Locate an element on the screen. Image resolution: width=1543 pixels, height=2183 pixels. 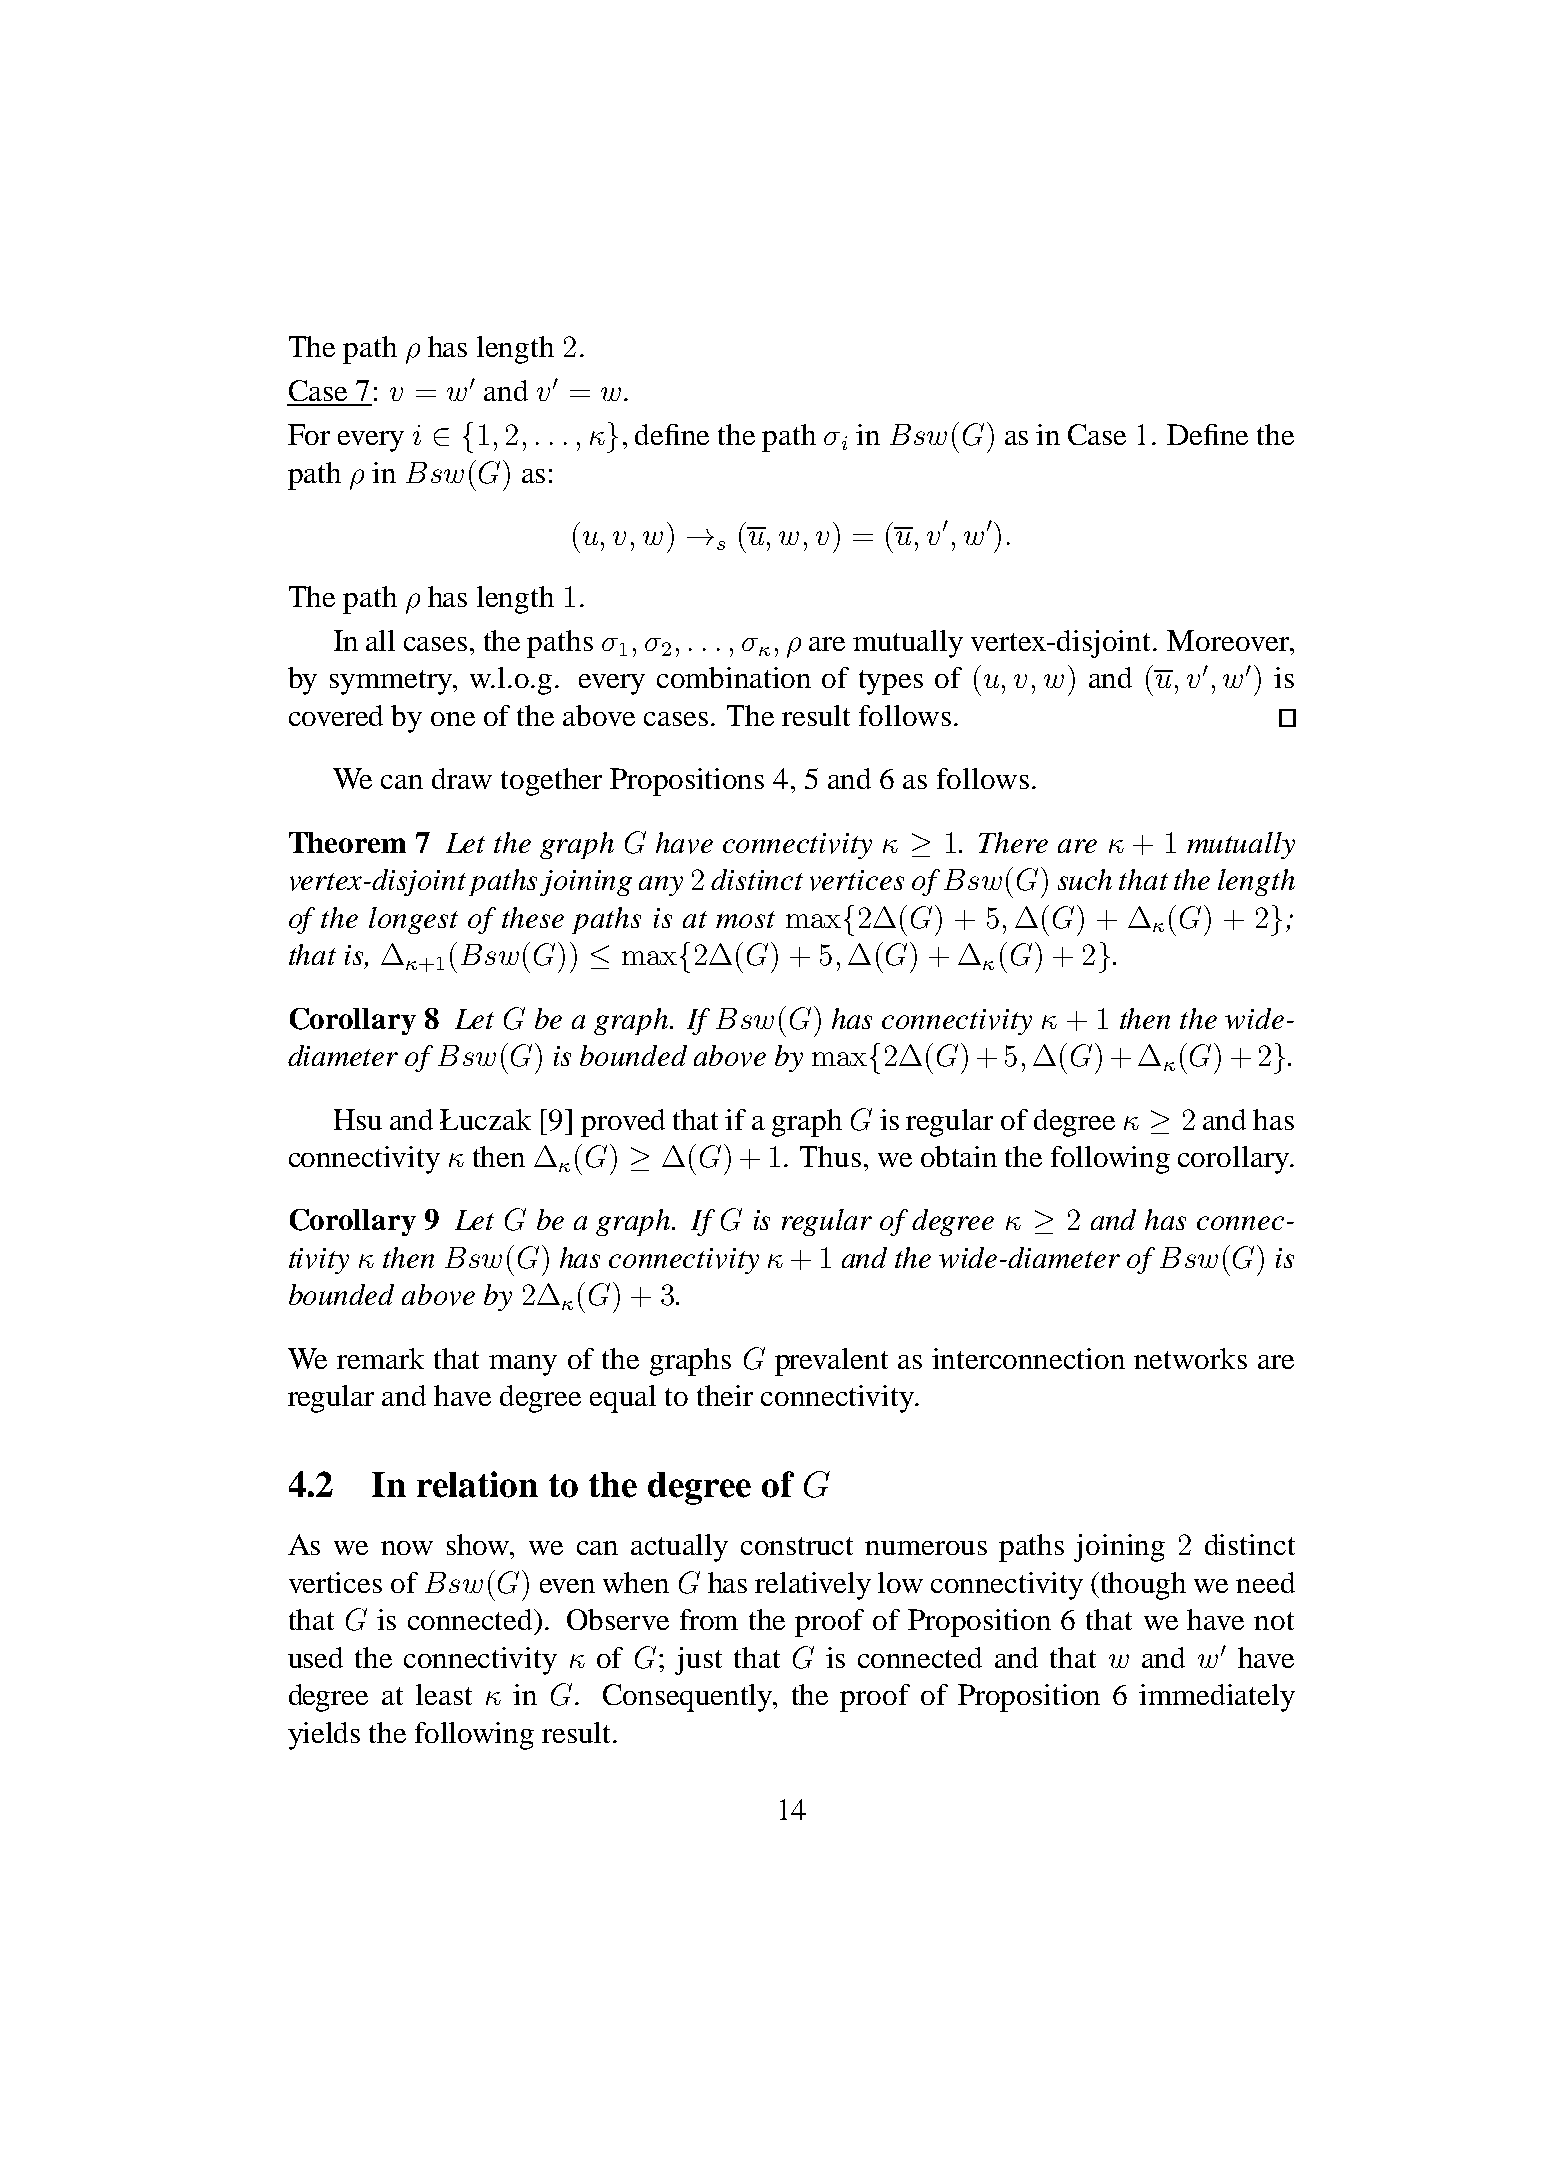
Moreover is located at coordinates (1229, 640).
